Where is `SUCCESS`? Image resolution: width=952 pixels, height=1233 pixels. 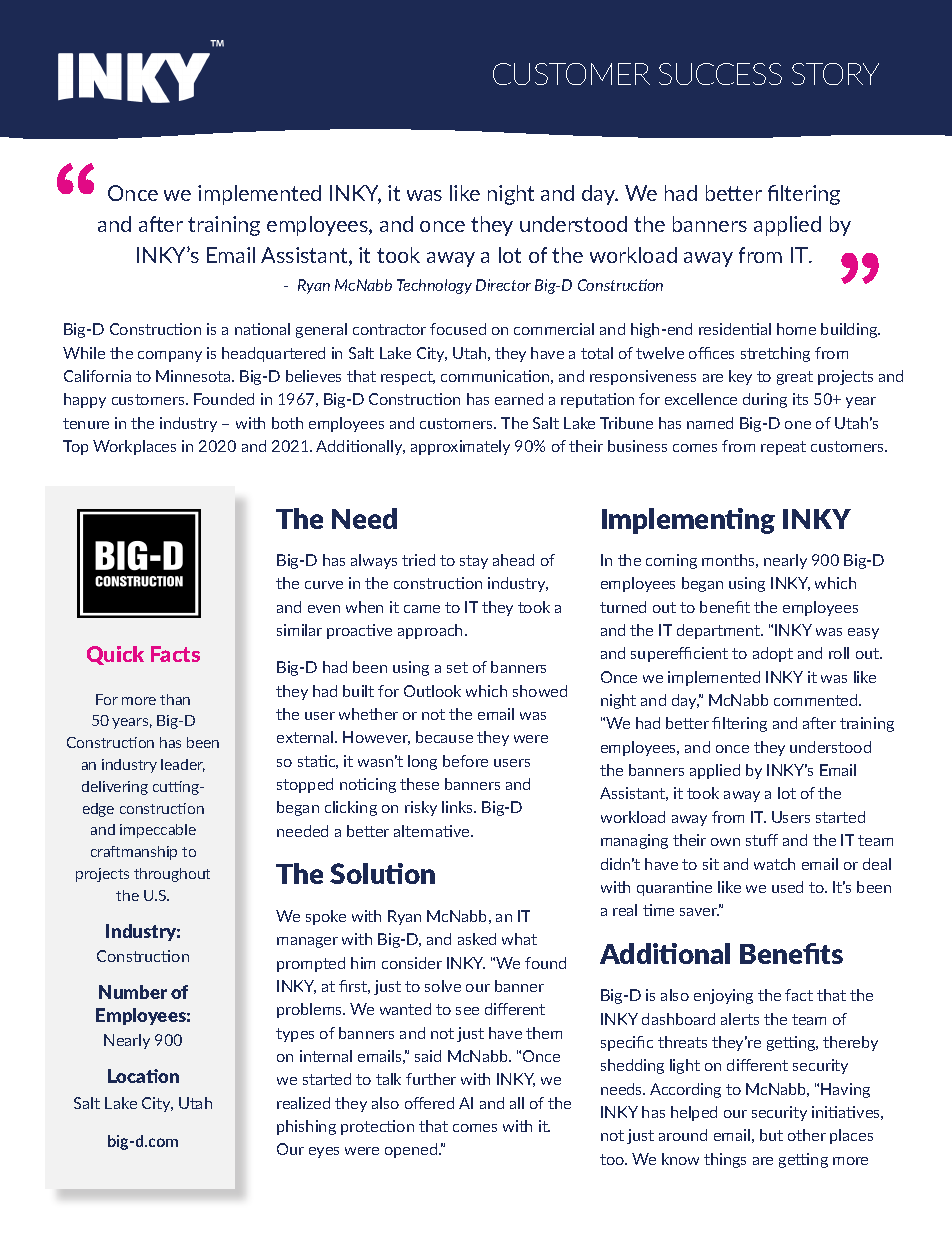
SUCCESS is located at coordinates (720, 74).
